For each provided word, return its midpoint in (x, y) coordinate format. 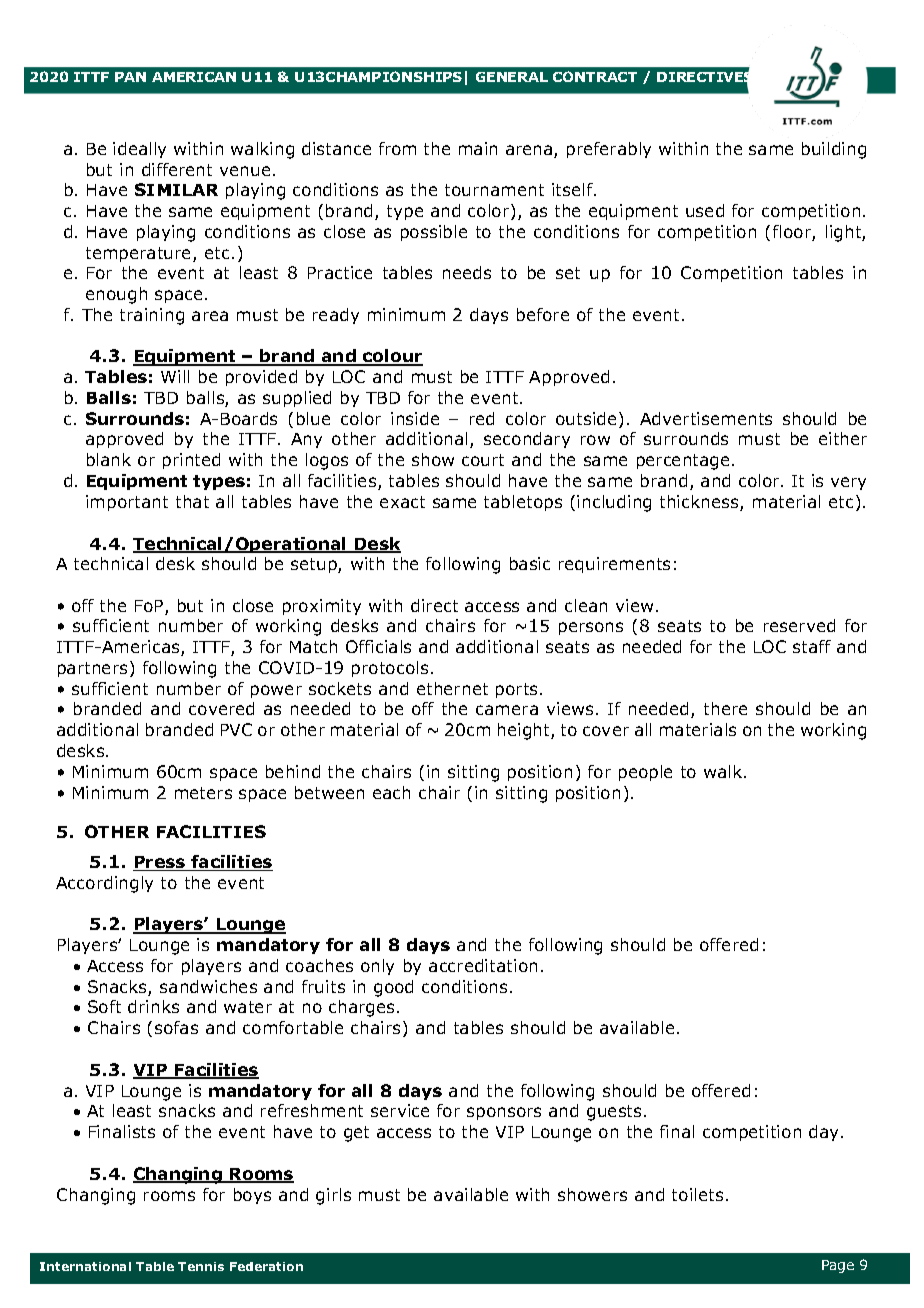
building (834, 150)
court (483, 460)
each (391, 792)
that (192, 501)
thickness (700, 503)
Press (160, 863)
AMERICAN (194, 77)
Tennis (201, 1266)
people (645, 773)
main (478, 148)
